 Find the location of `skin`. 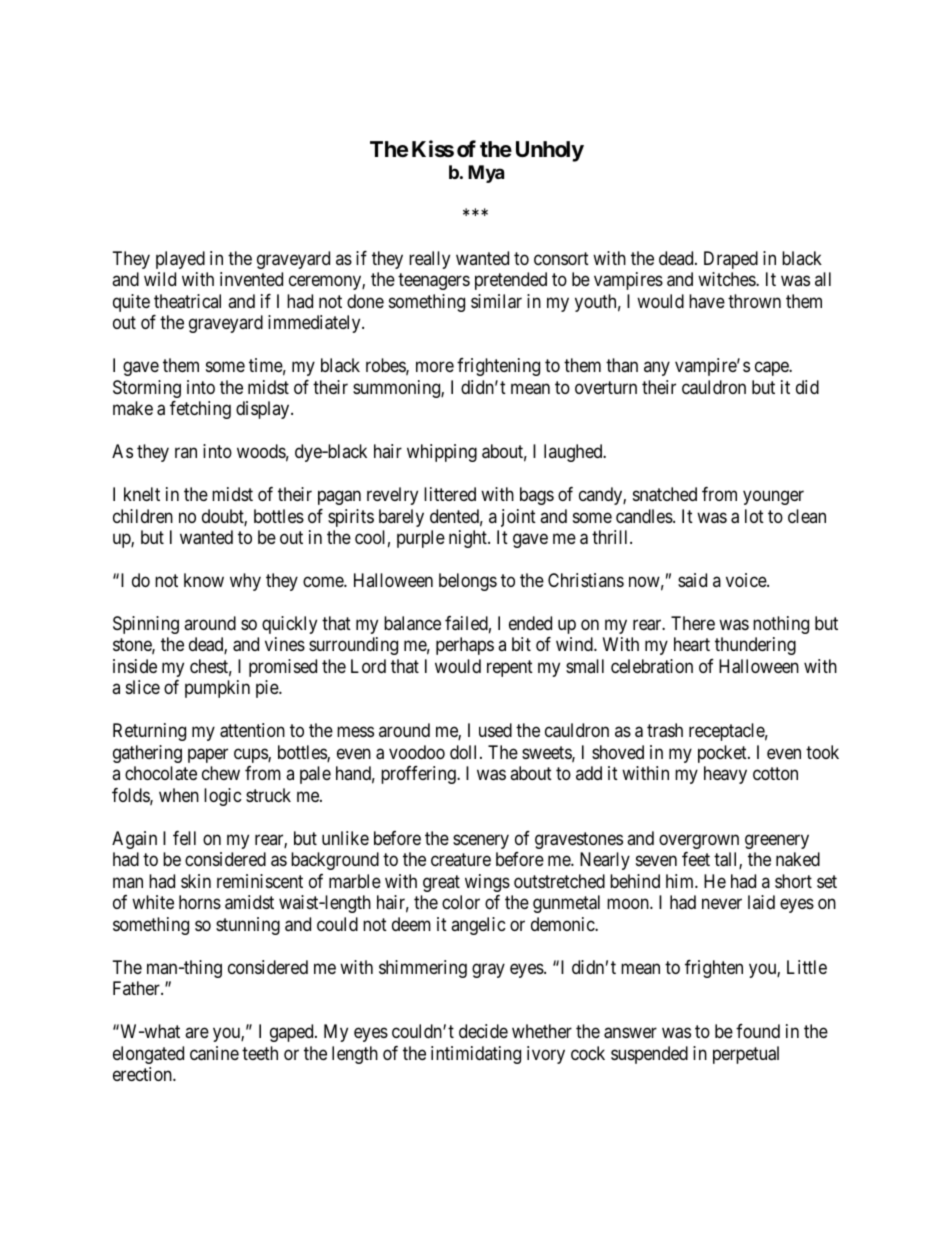

skin is located at coordinates (196, 881).
